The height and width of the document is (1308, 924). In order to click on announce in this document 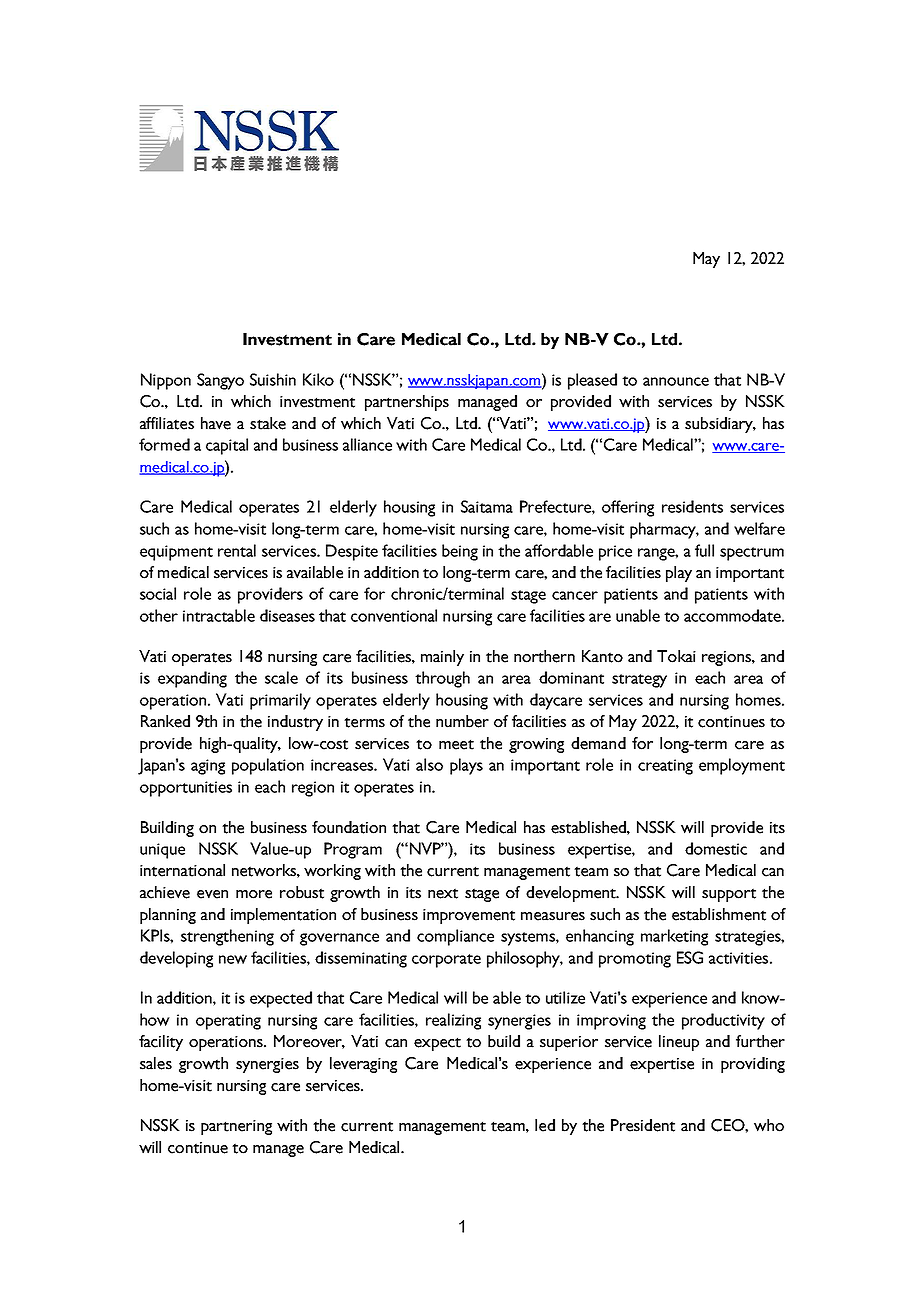, I will do `click(676, 381)`.
